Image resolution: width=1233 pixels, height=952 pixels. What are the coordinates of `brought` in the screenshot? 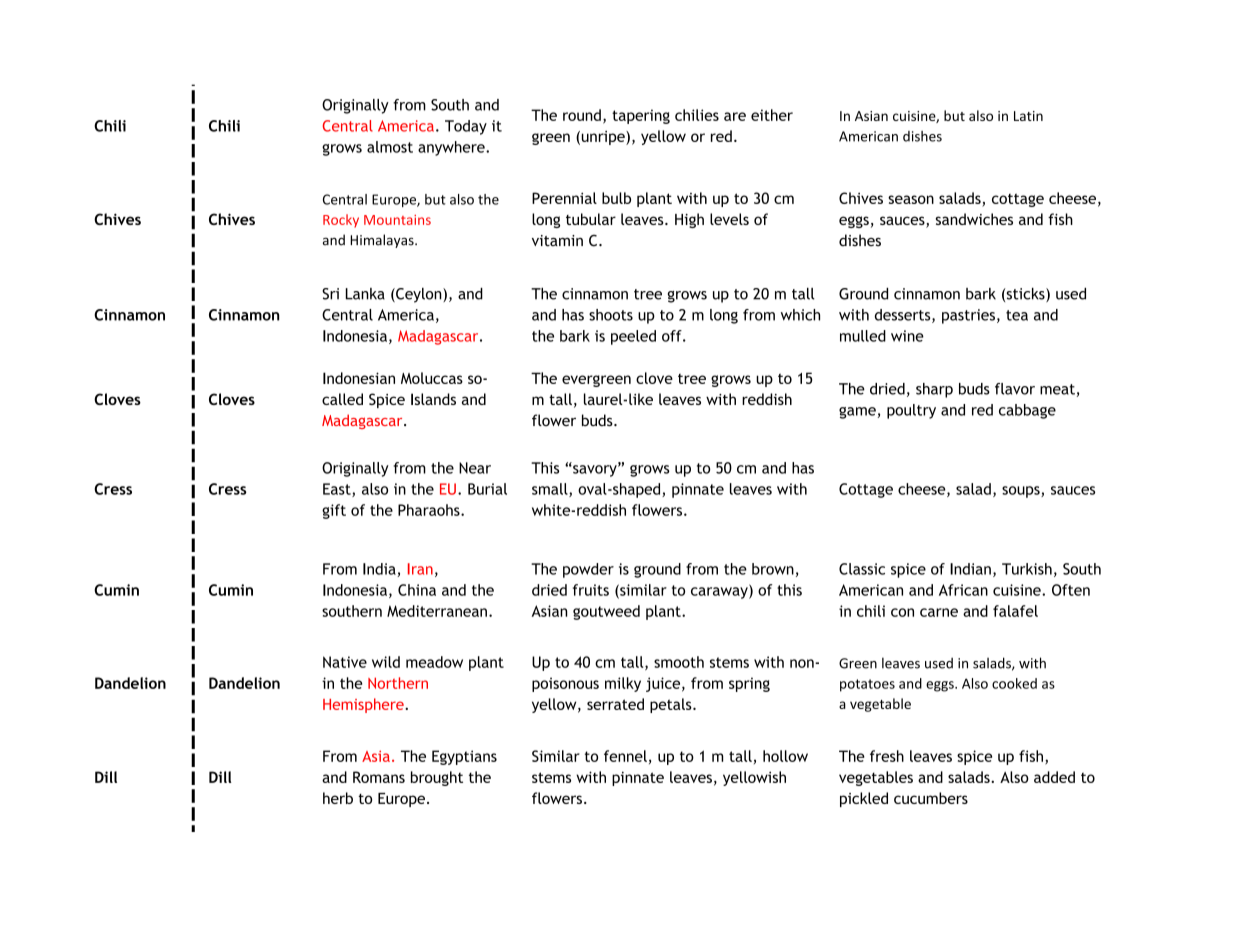 It's located at (437, 778).
